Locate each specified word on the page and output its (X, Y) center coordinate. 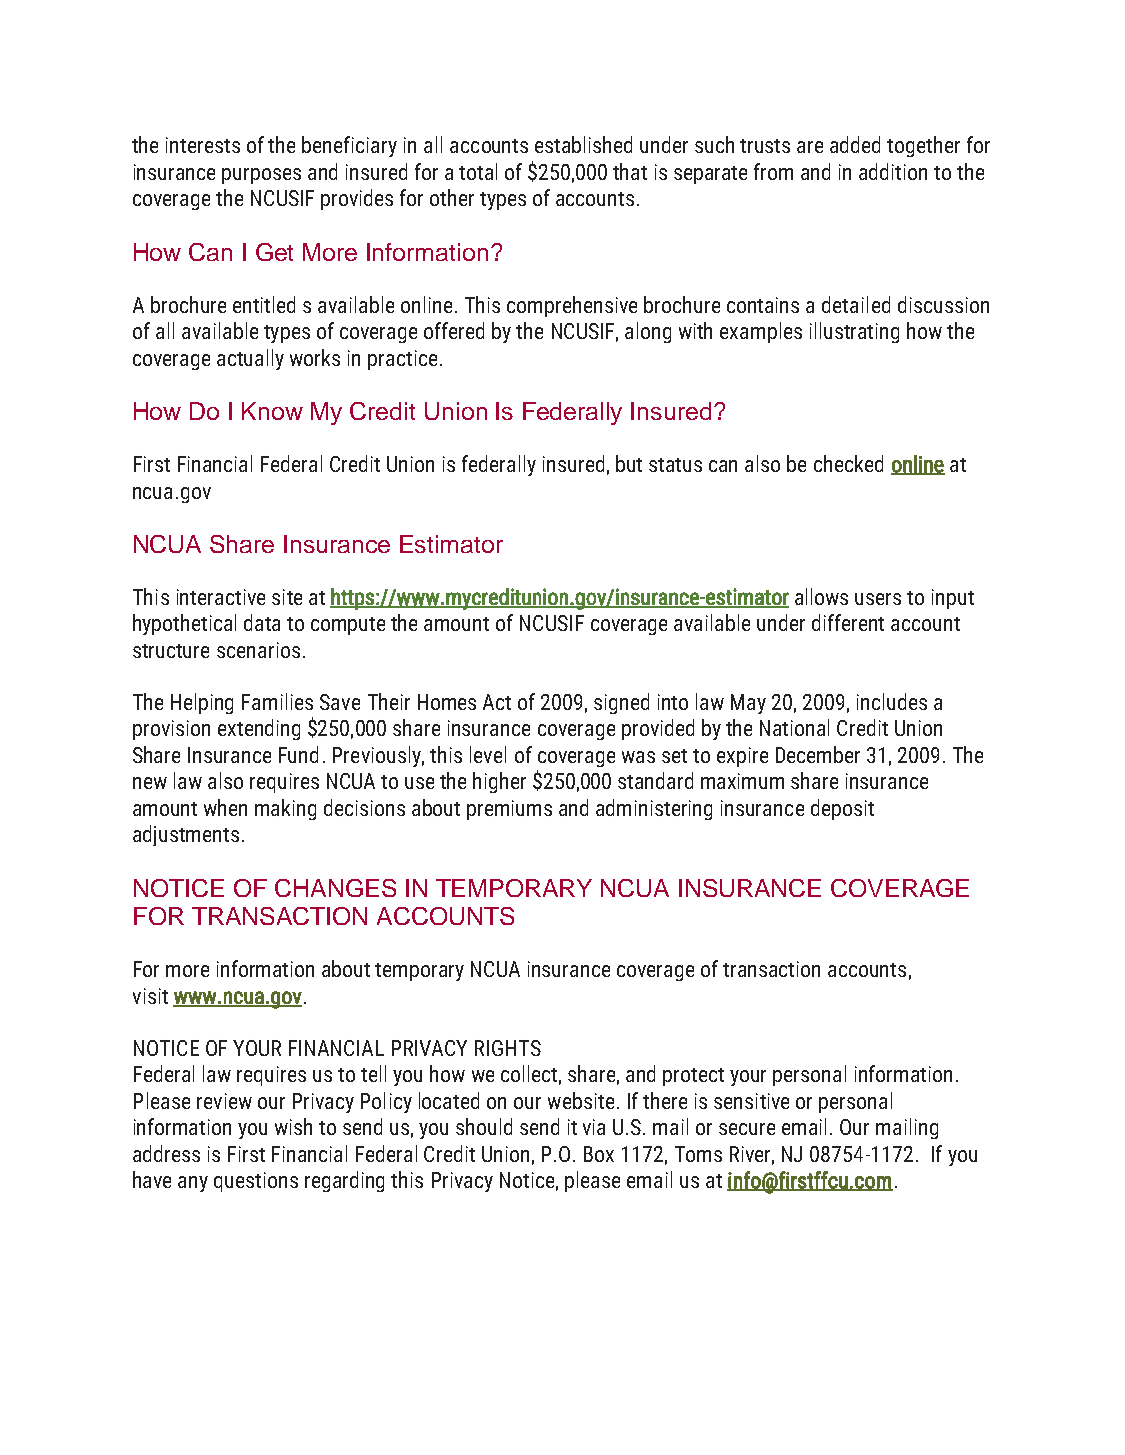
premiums (509, 810)
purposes (261, 176)
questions (256, 1182)
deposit (842, 809)
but (629, 463)
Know (272, 411)
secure (747, 1129)
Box (599, 1154)
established (583, 144)
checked (848, 463)
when (225, 807)
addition (893, 171)
